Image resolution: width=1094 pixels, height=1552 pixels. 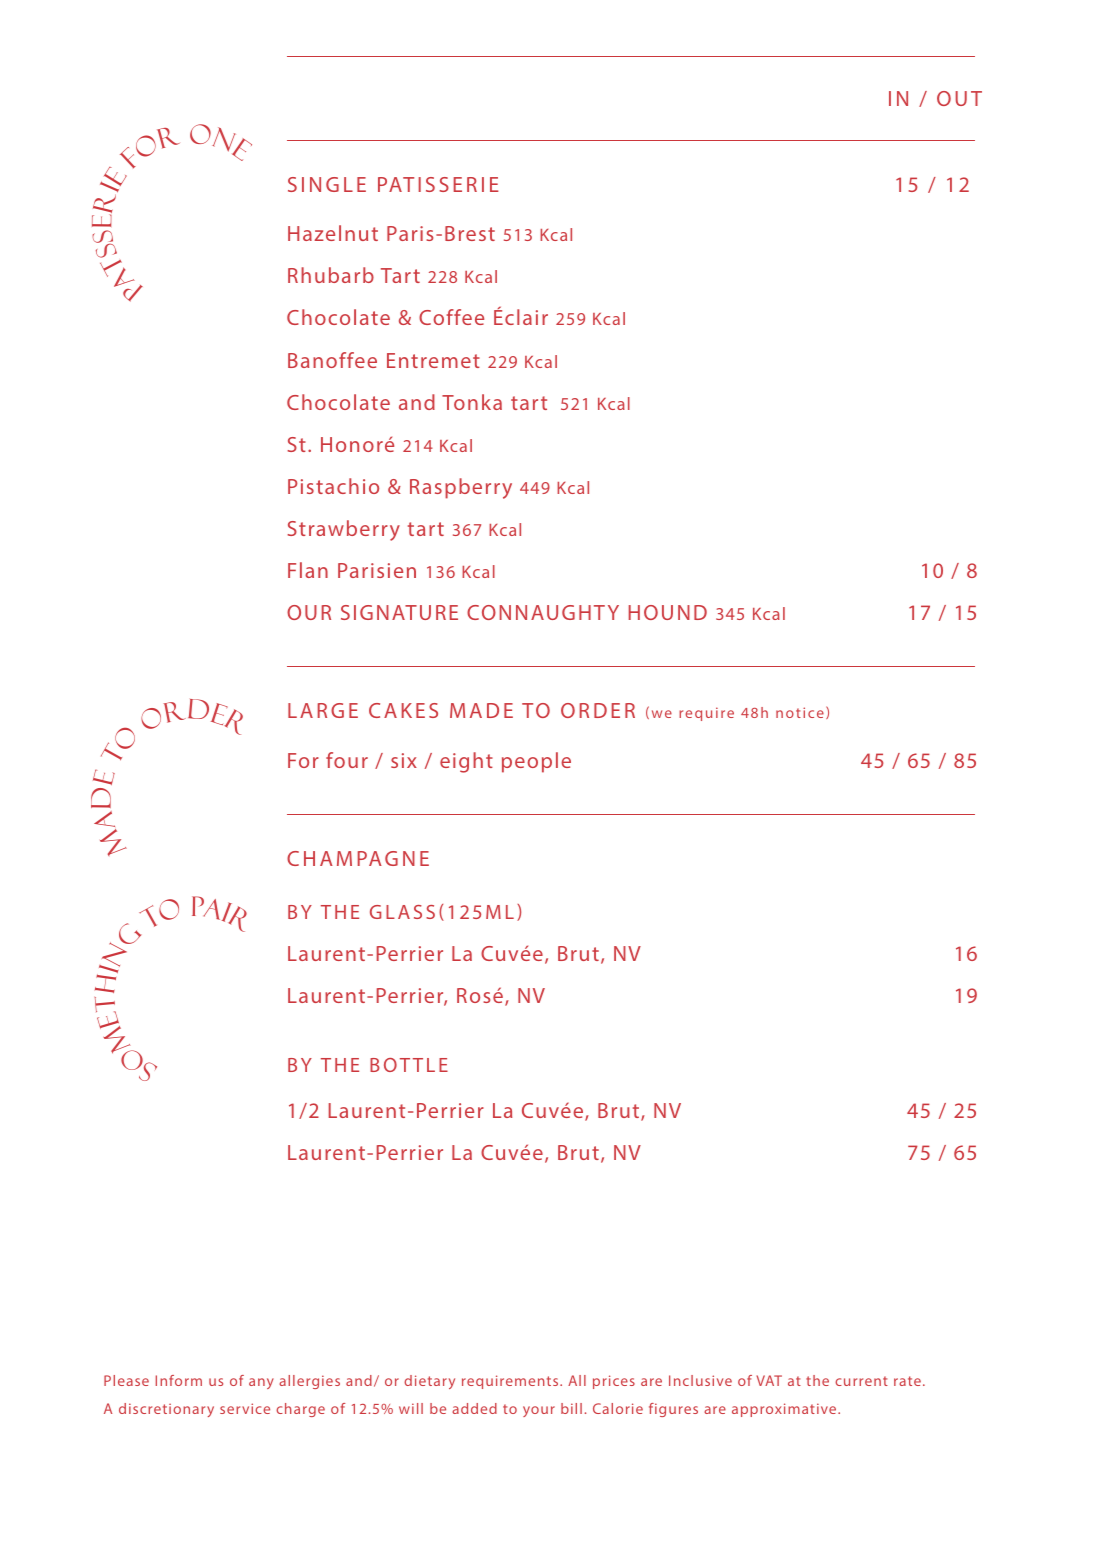 What do you see at coordinates (347, 760) in the image?
I see `four` at bounding box center [347, 760].
